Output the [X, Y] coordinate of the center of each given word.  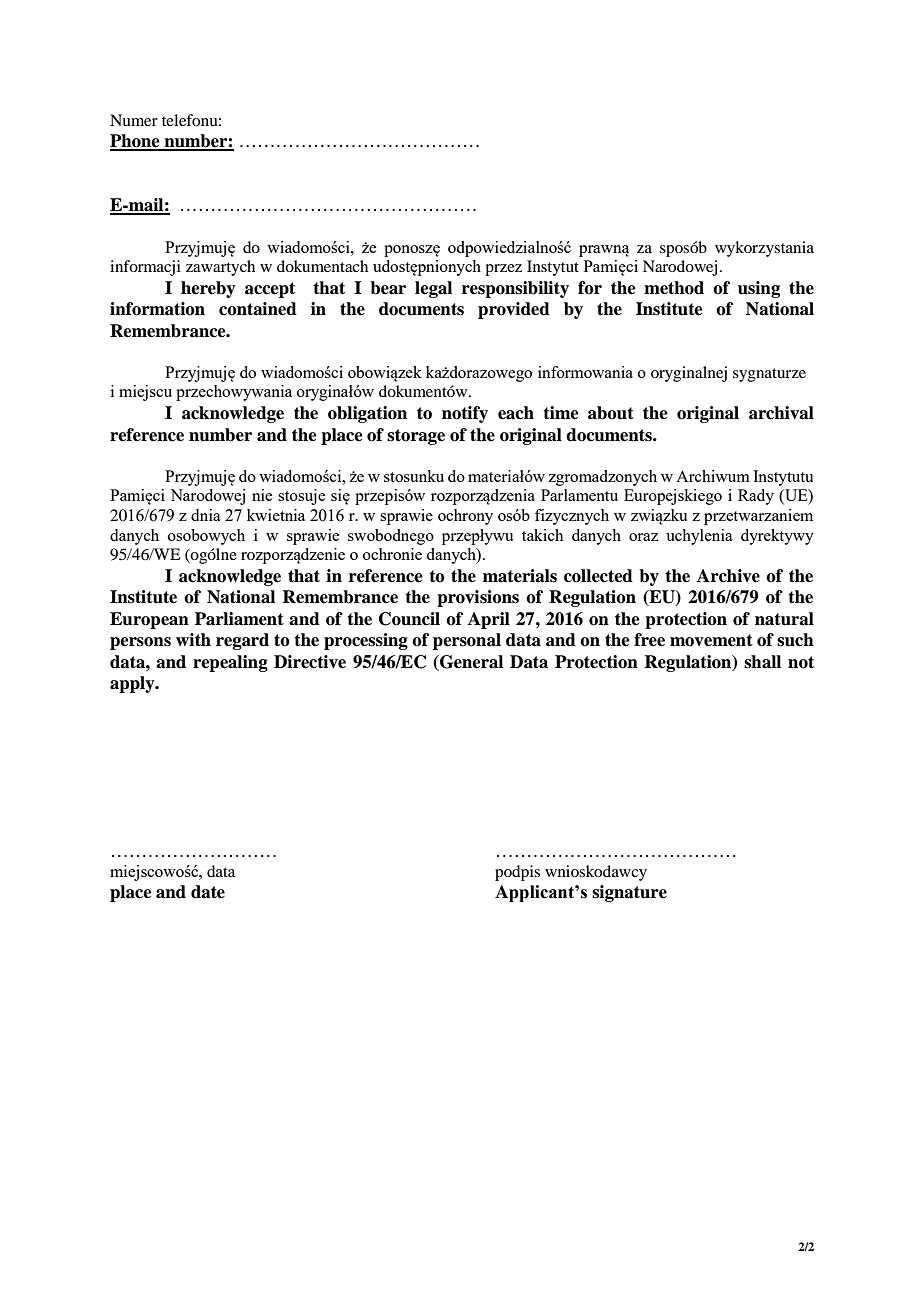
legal [433, 289]
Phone [136, 142]
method [674, 288]
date [208, 892]
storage [416, 437]
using [759, 289]
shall [762, 662]
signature [629, 893]
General [470, 662]
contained [258, 309]
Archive [728, 576]
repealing [230, 663]
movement [711, 640]
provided [514, 310]
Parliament [239, 619]
